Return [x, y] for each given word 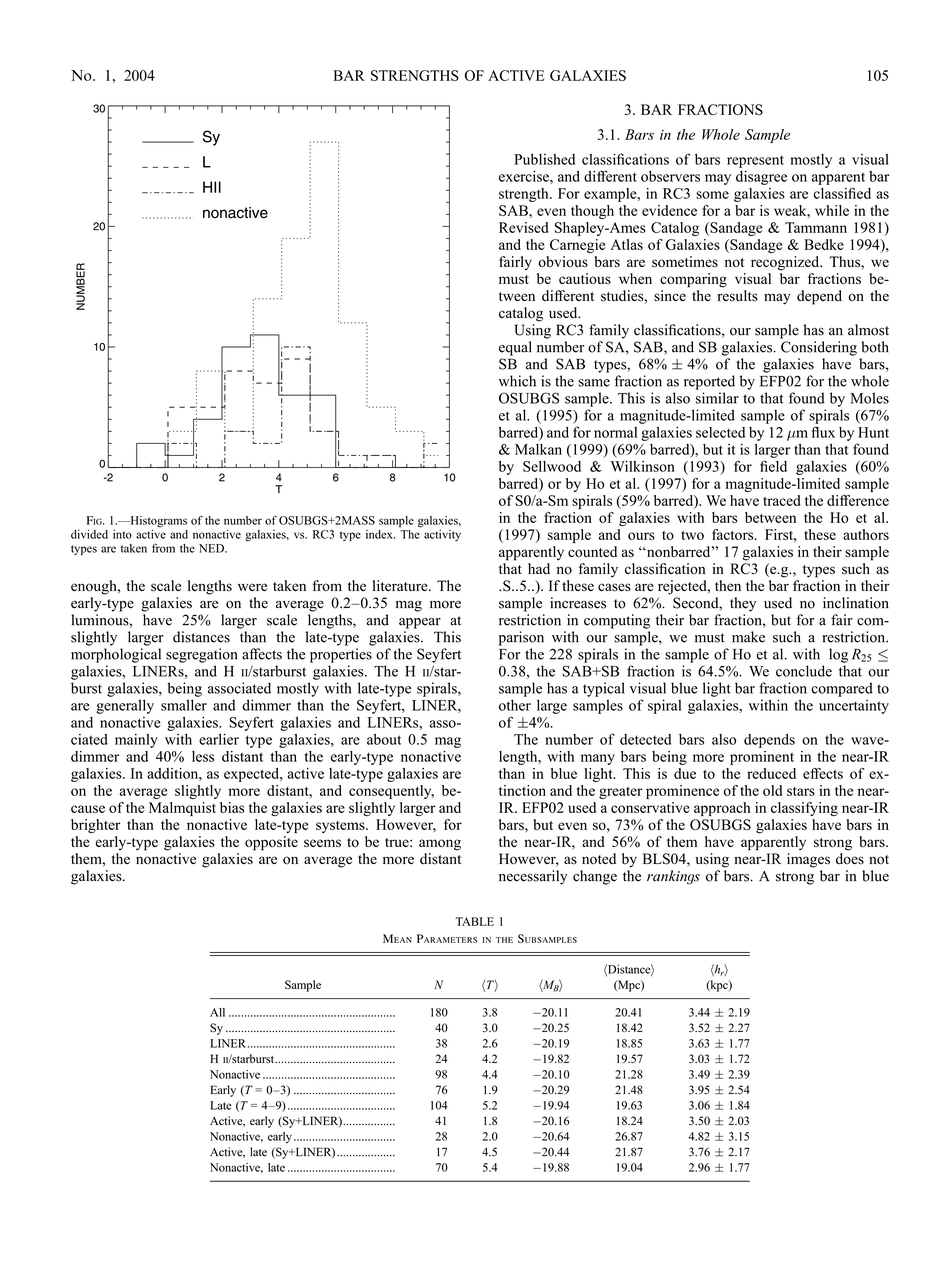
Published [544, 159]
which [517, 381]
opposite [271, 843]
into [122, 534]
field [773, 466]
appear [420, 623]
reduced [771, 773]
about [384, 739]
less [203, 756]
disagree [761, 178]
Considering [819, 348]
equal [515, 348]
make [748, 637]
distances [201, 637]
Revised [523, 227]
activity [442, 535]
